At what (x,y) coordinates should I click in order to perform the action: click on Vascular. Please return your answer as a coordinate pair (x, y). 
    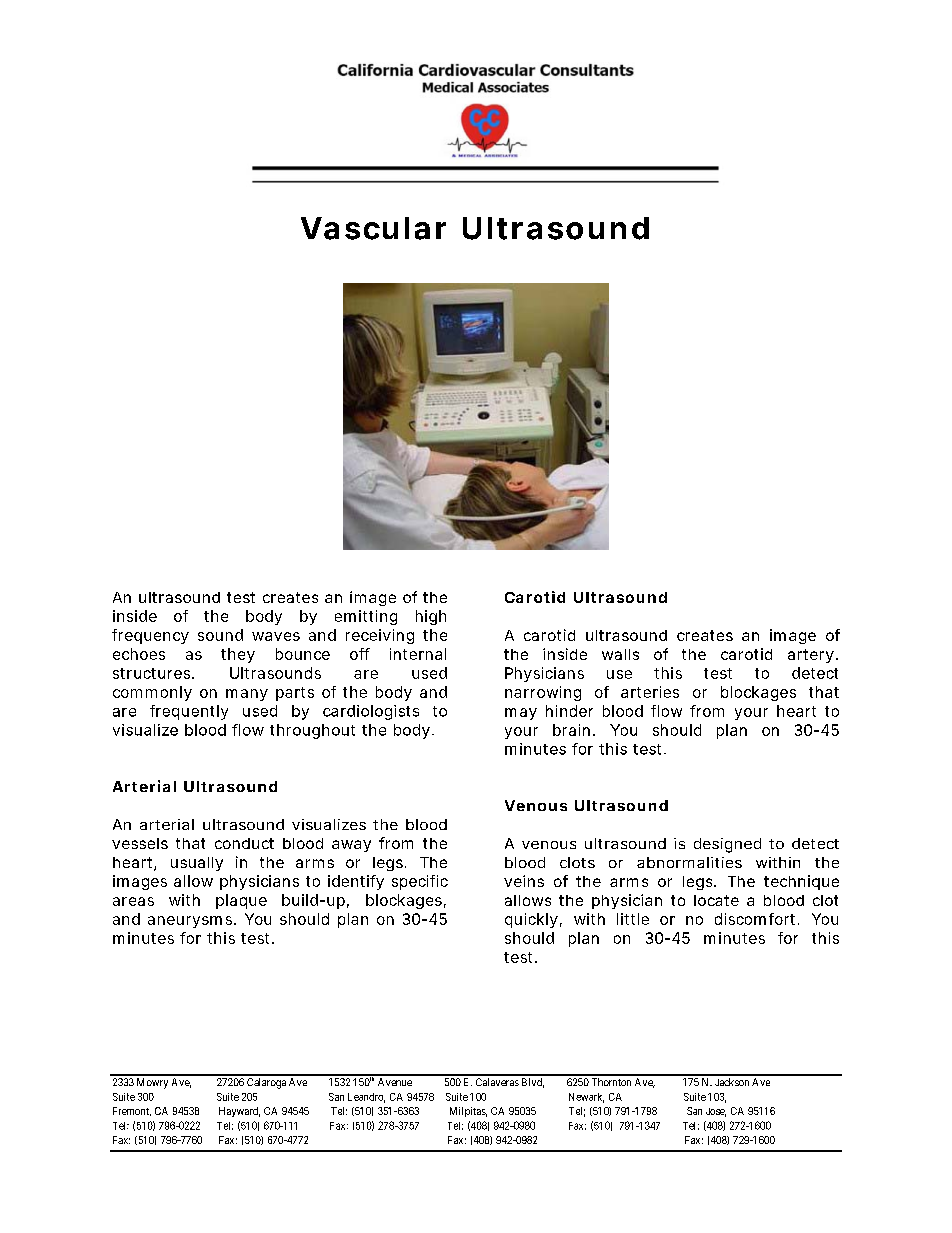
    Looking at the image, I should click on (373, 228).
